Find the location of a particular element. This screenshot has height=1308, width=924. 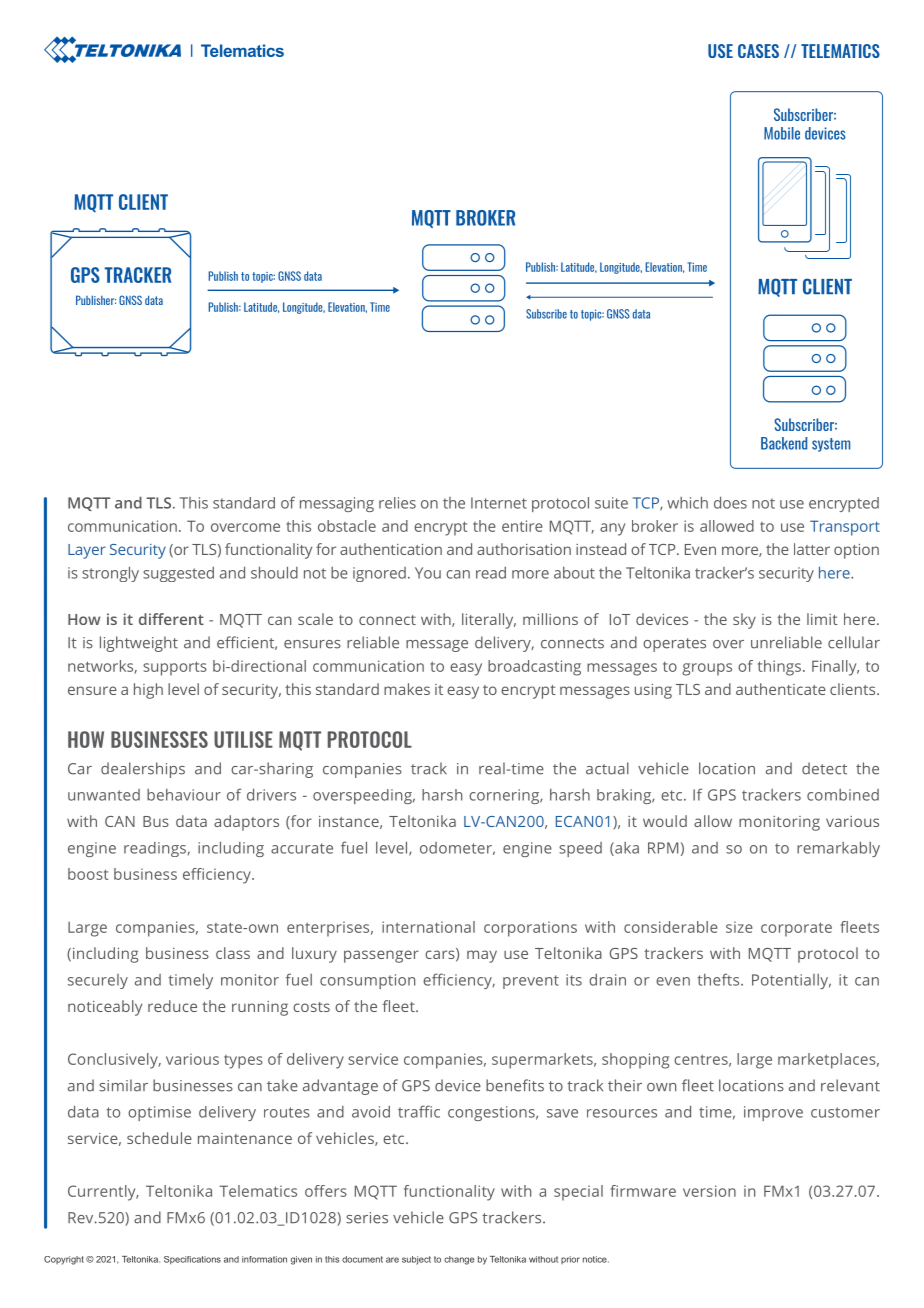

may is located at coordinates (482, 956).
